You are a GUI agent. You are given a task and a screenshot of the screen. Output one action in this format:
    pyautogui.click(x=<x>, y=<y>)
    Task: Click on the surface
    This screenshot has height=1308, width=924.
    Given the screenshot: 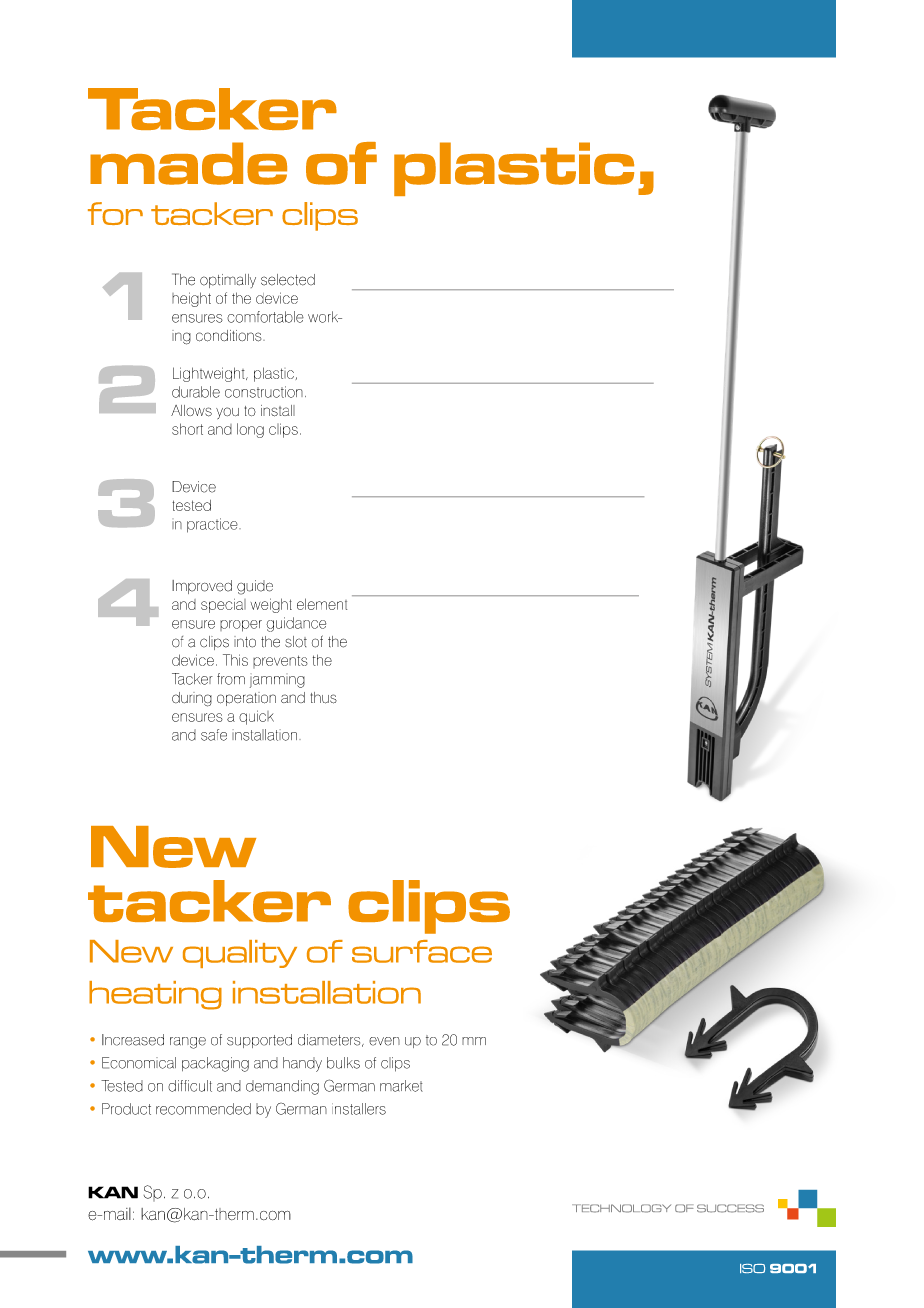 What is the action you would take?
    pyautogui.click(x=422, y=951)
